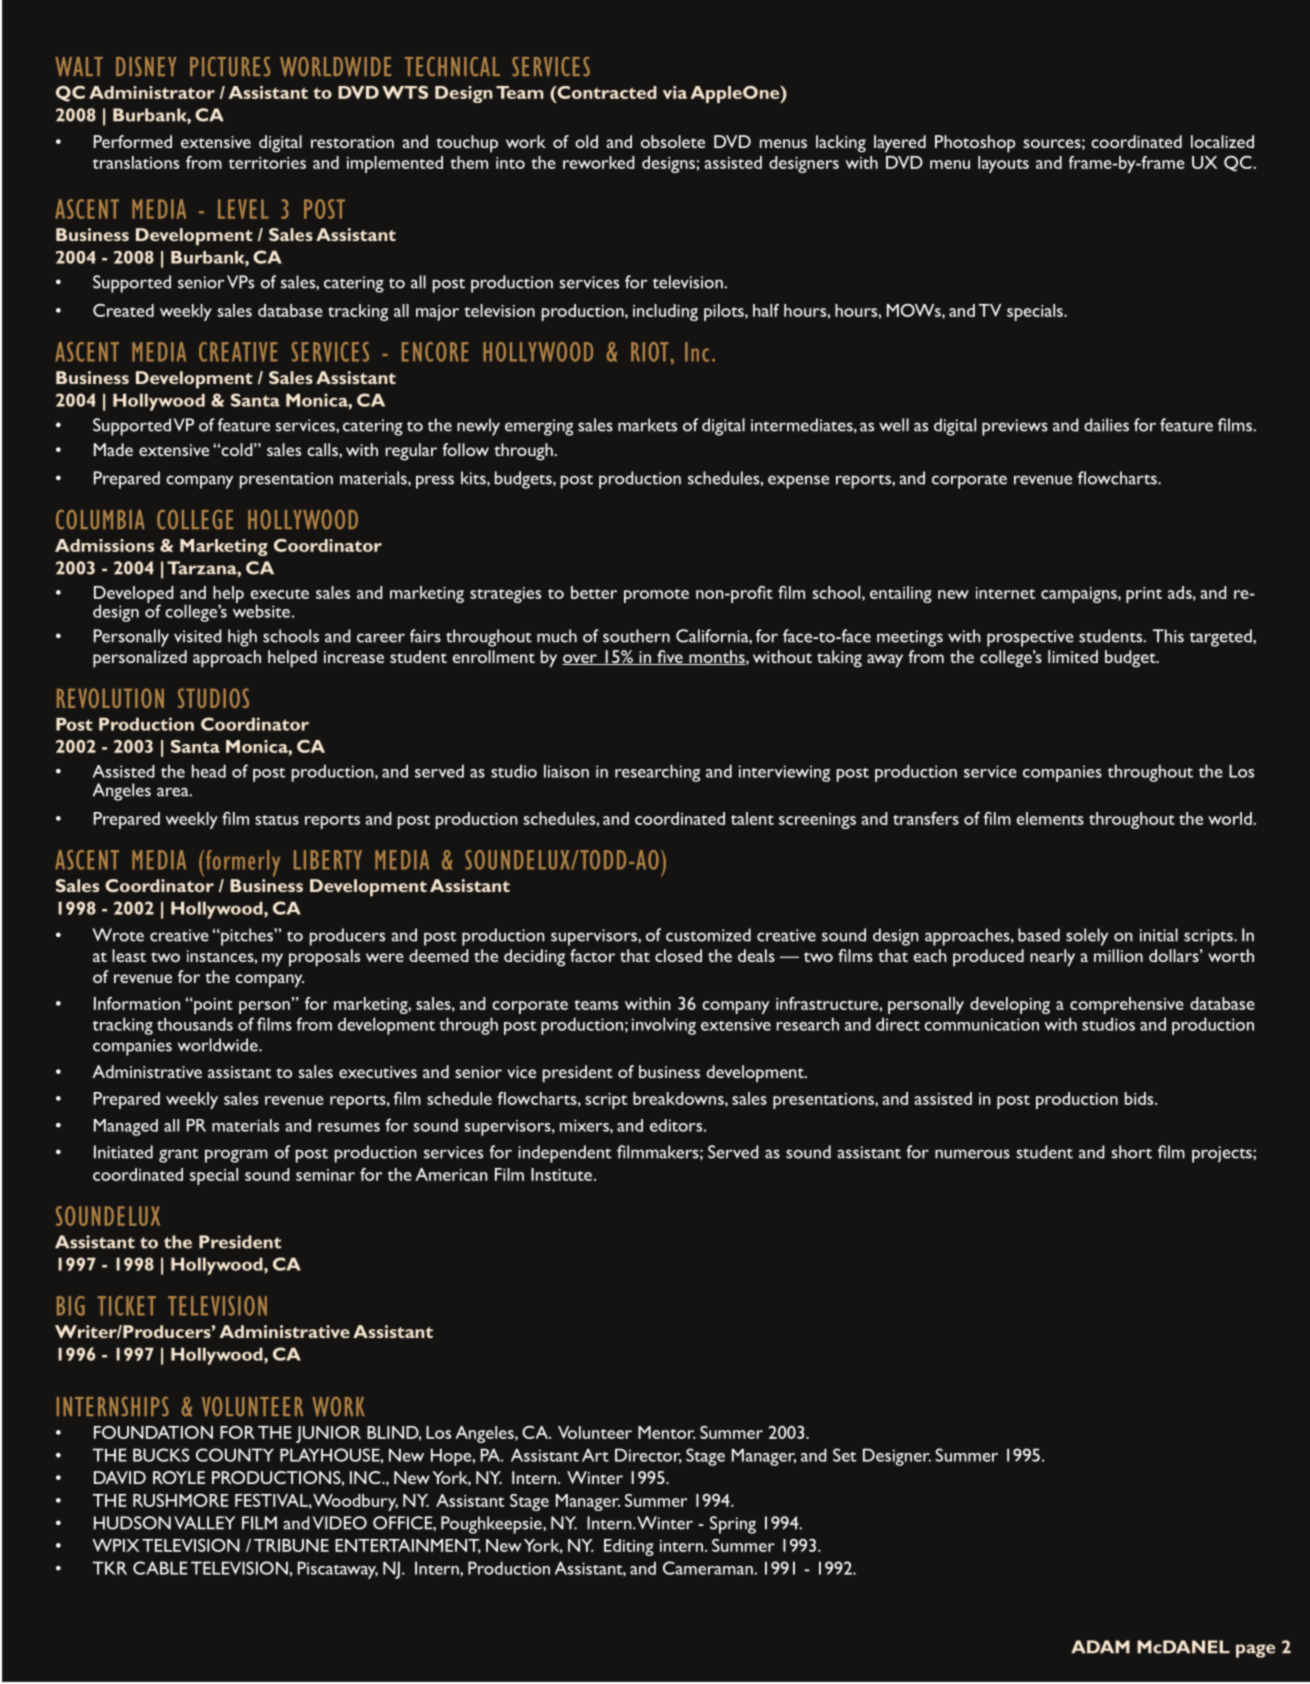  Describe the element at coordinates (243, 863) in the screenshot. I see `formerly` at that location.
